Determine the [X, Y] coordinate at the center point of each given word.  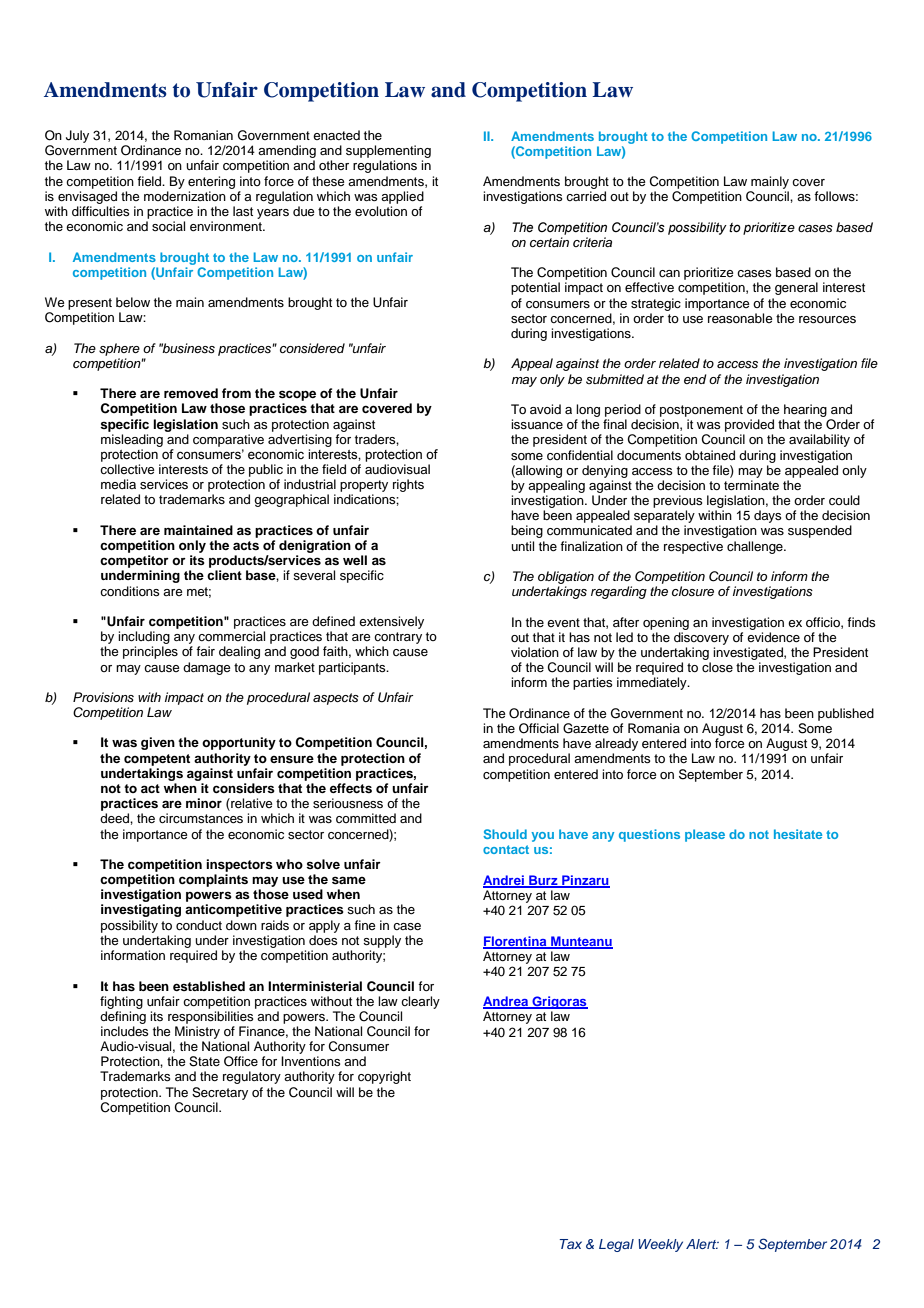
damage [207, 668]
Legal [616, 1245]
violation [535, 652]
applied [402, 197]
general [796, 288]
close [717, 667]
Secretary [220, 1093]
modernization [185, 196]
